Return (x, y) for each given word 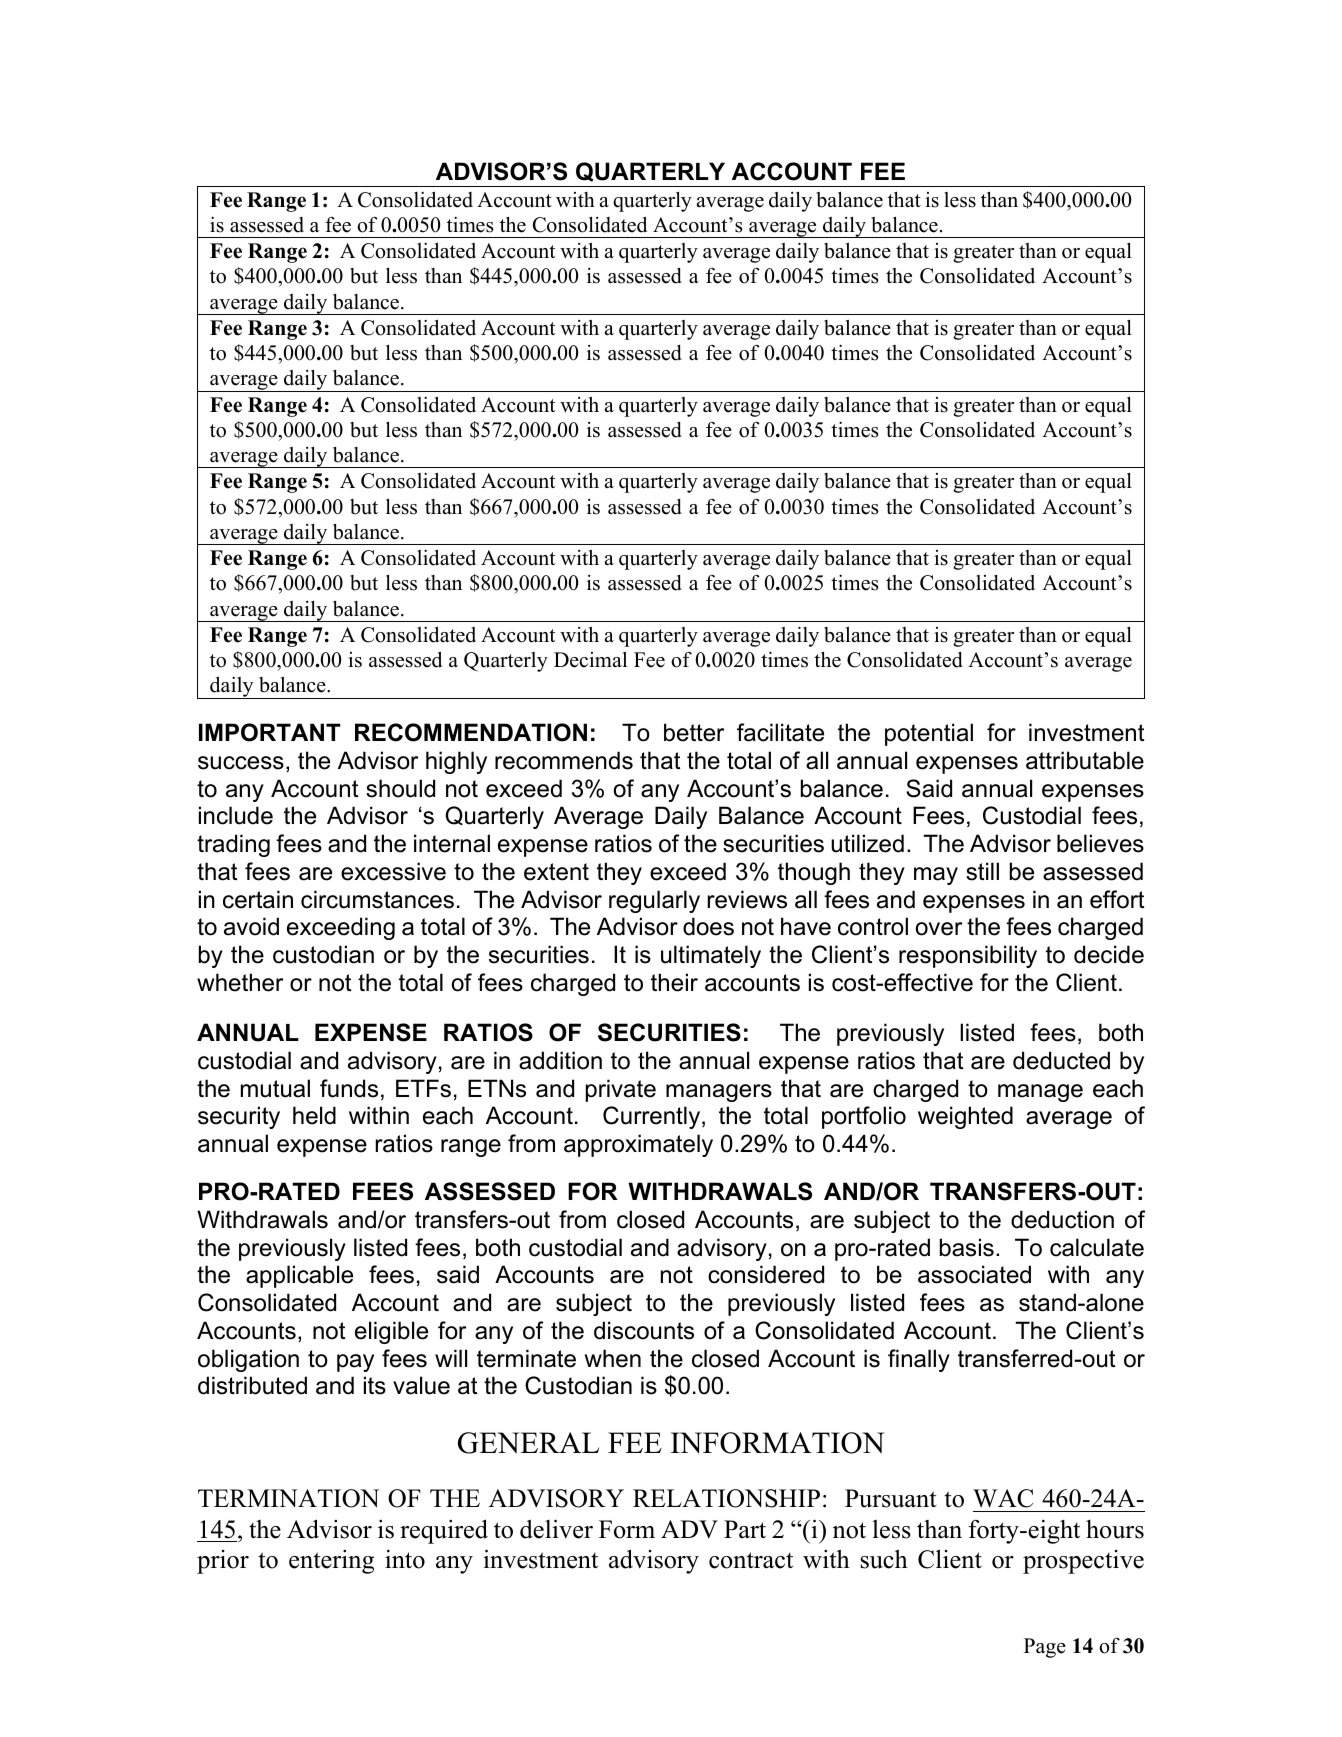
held (314, 1115)
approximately (638, 1145)
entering (331, 1562)
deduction (1062, 1219)
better (694, 732)
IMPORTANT (270, 732)
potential (929, 734)
